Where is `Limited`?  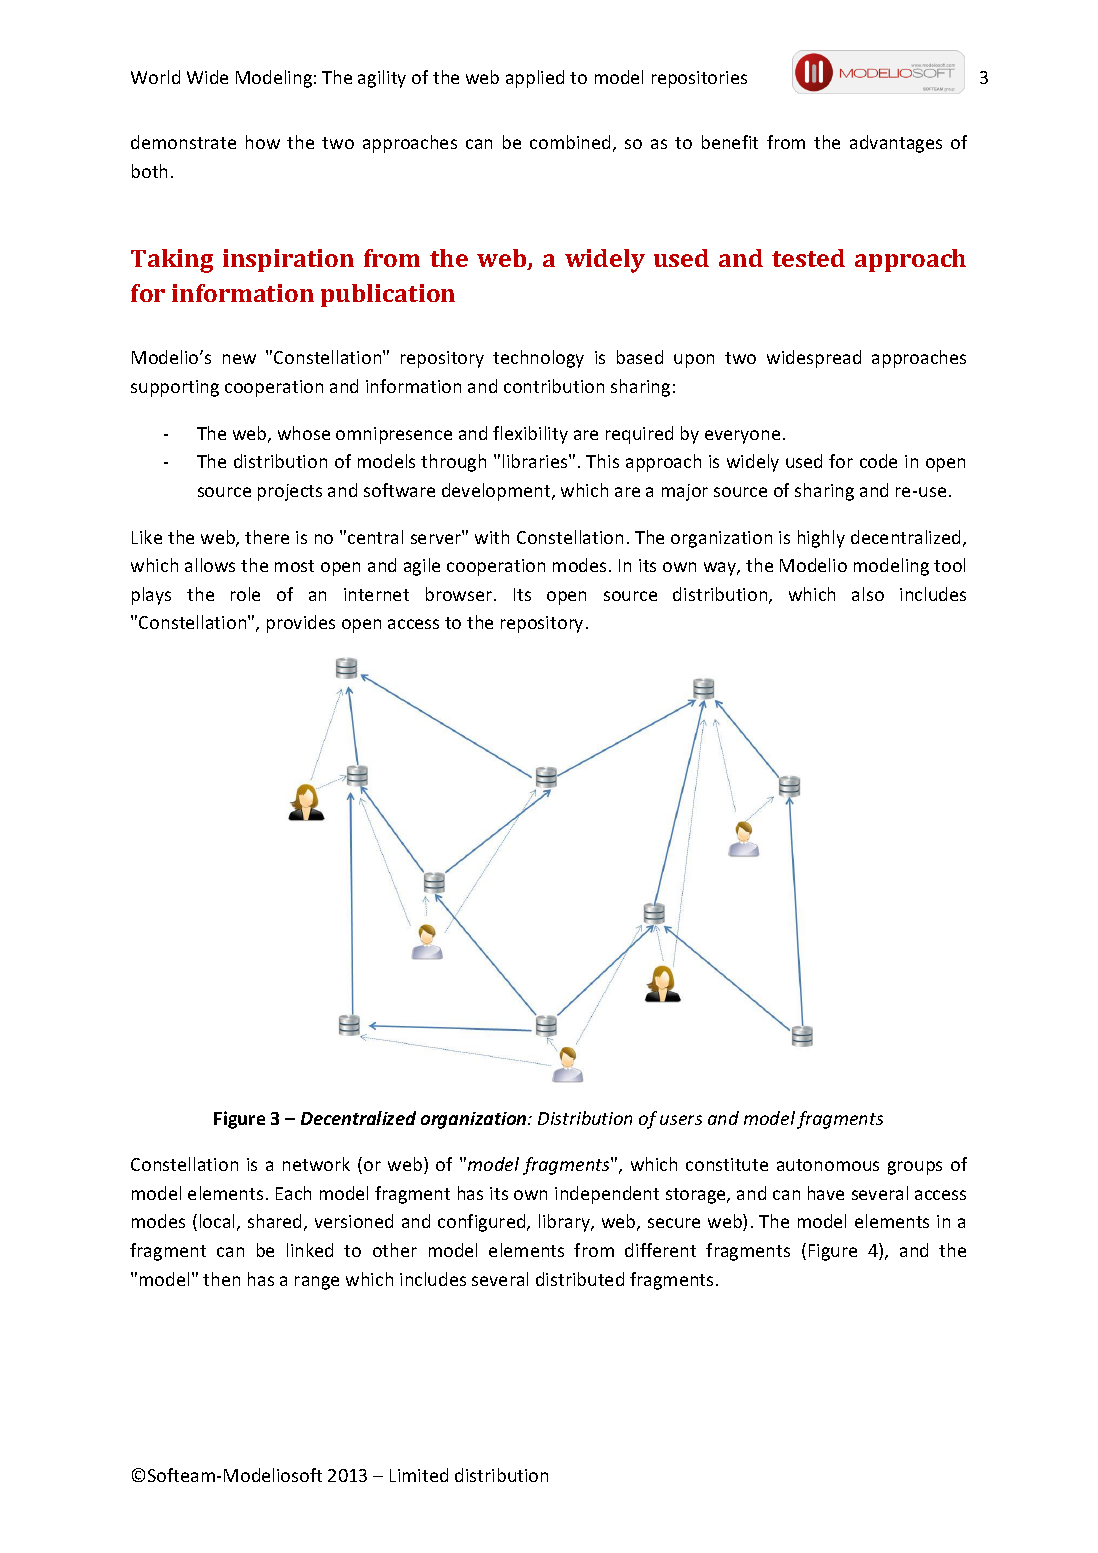 Limited is located at coordinates (419, 1475).
